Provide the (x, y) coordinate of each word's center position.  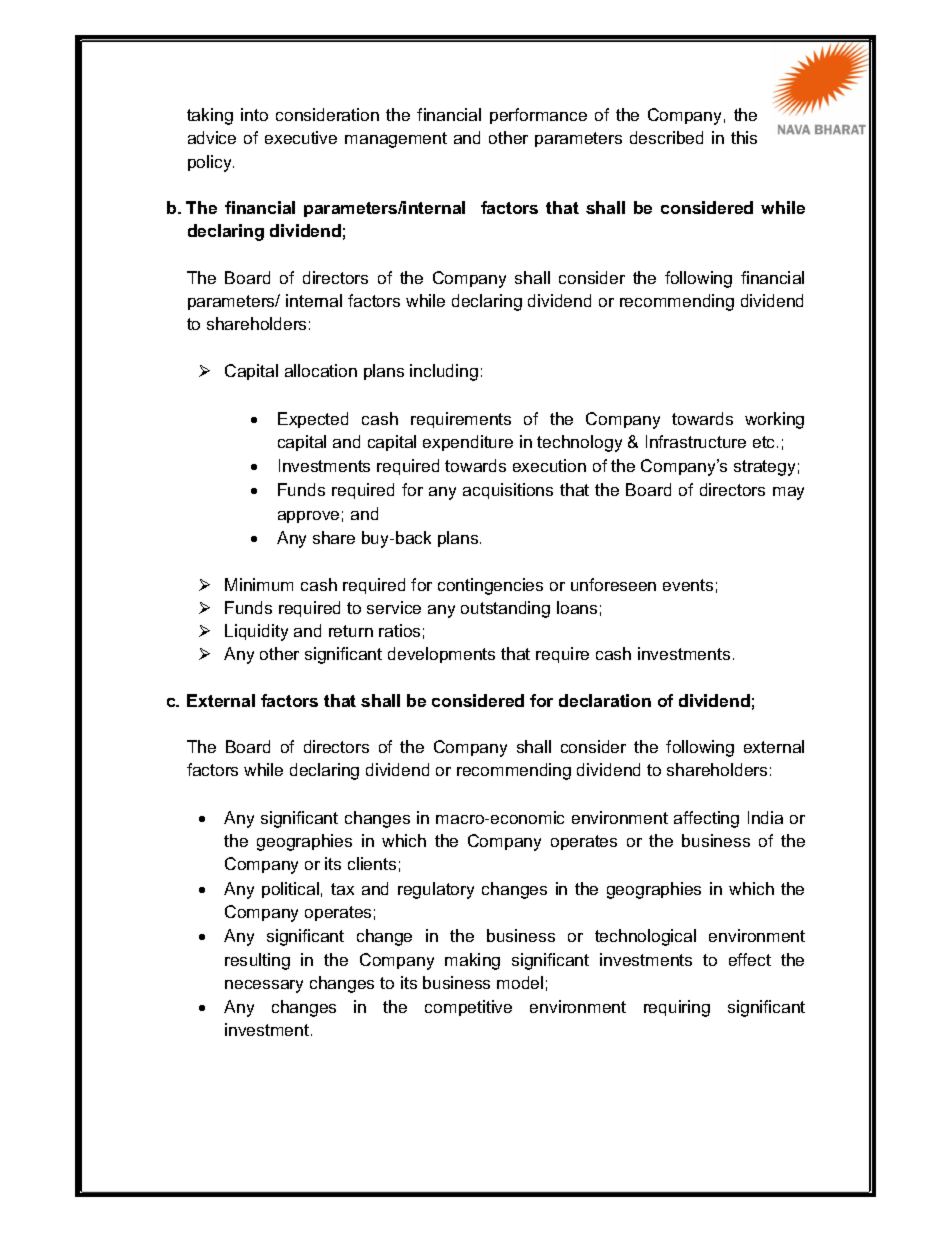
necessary (264, 986)
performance (538, 116)
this (744, 137)
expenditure (468, 443)
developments (441, 655)
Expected (313, 420)
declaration (605, 700)
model (520, 982)
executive (301, 137)
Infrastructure (696, 441)
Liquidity (256, 632)
